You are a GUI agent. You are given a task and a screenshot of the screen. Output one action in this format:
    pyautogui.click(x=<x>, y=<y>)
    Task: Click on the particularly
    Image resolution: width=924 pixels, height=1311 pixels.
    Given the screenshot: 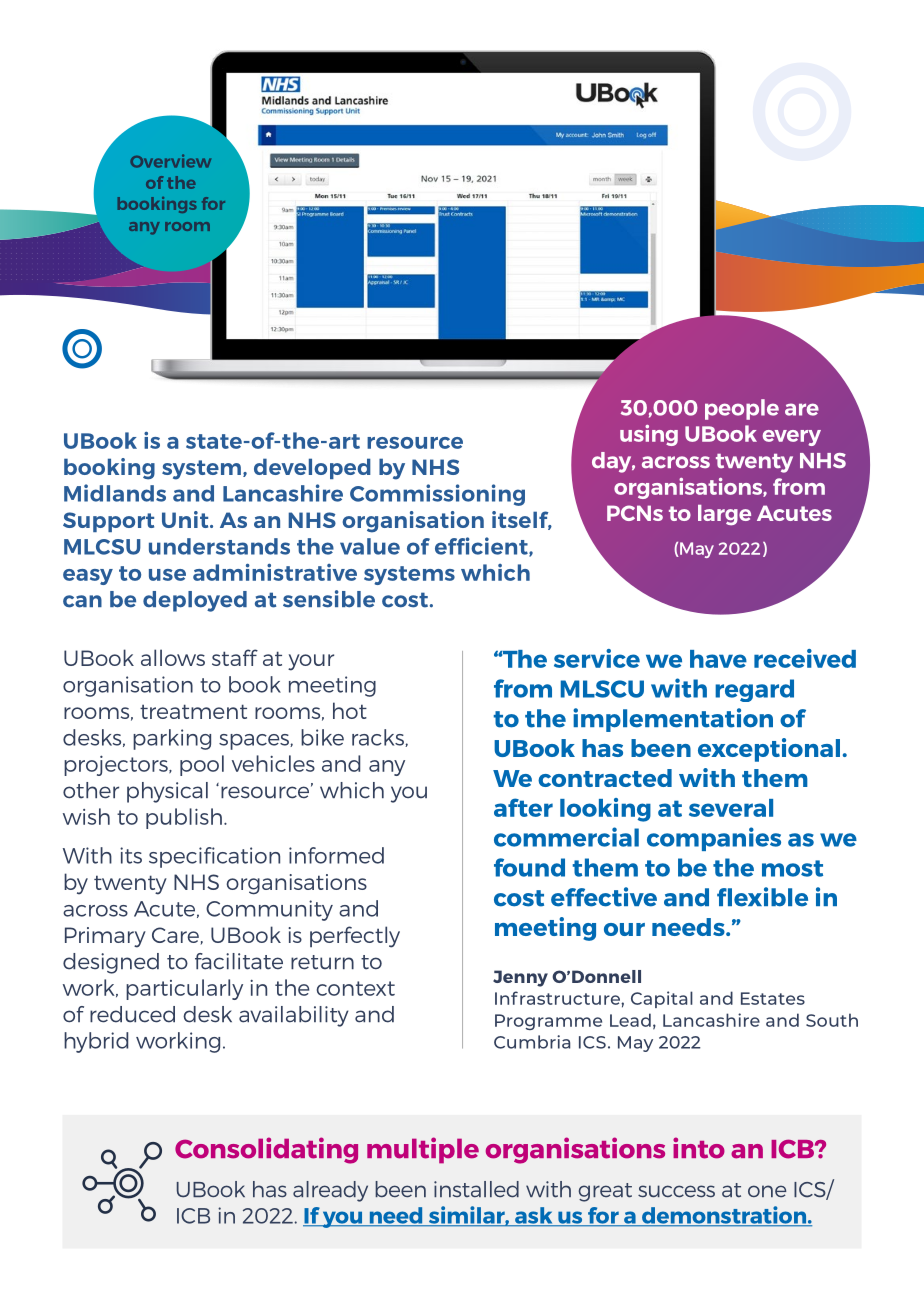 What is the action you would take?
    pyautogui.click(x=184, y=989)
